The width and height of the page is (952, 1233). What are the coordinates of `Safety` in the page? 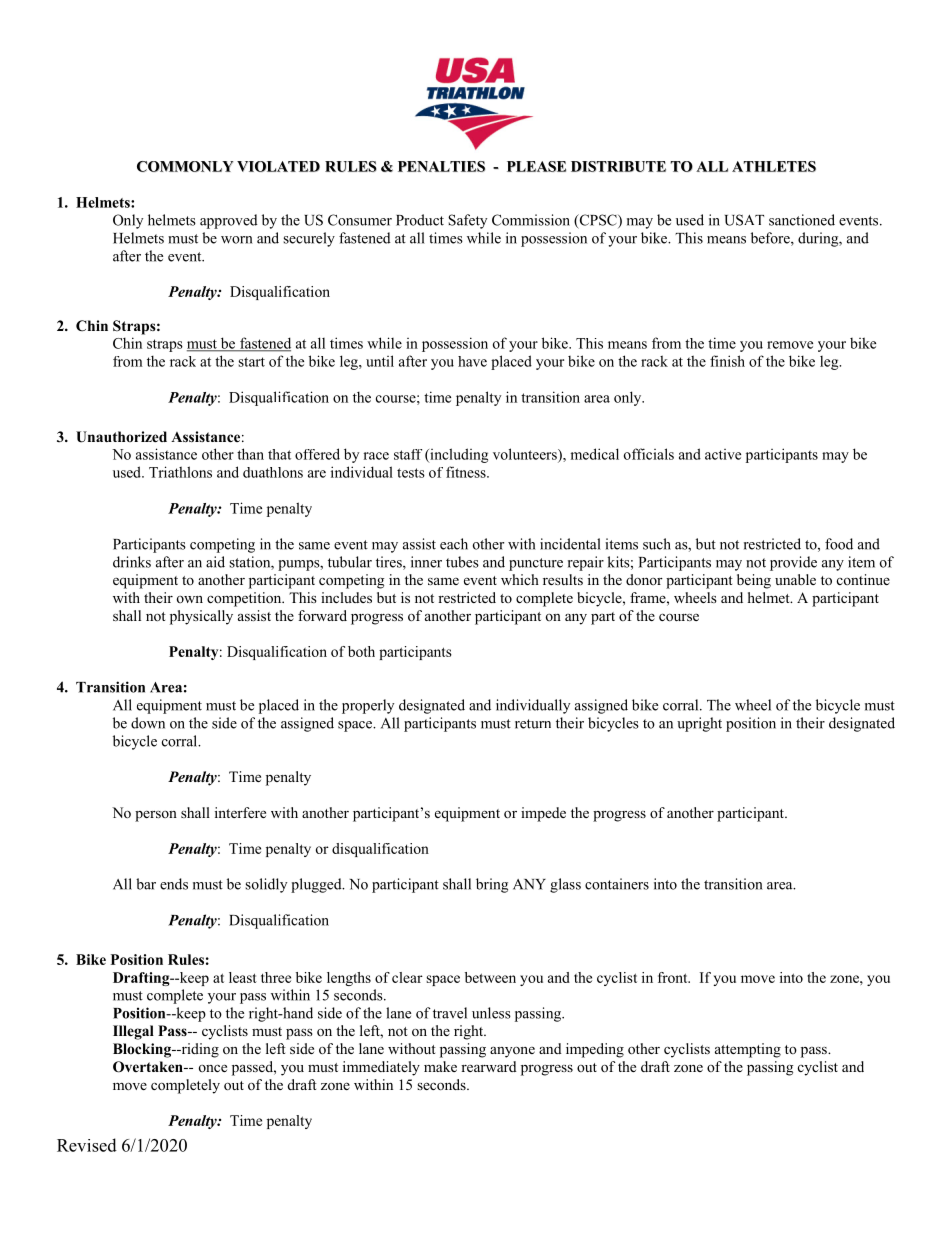 It's located at (467, 221).
